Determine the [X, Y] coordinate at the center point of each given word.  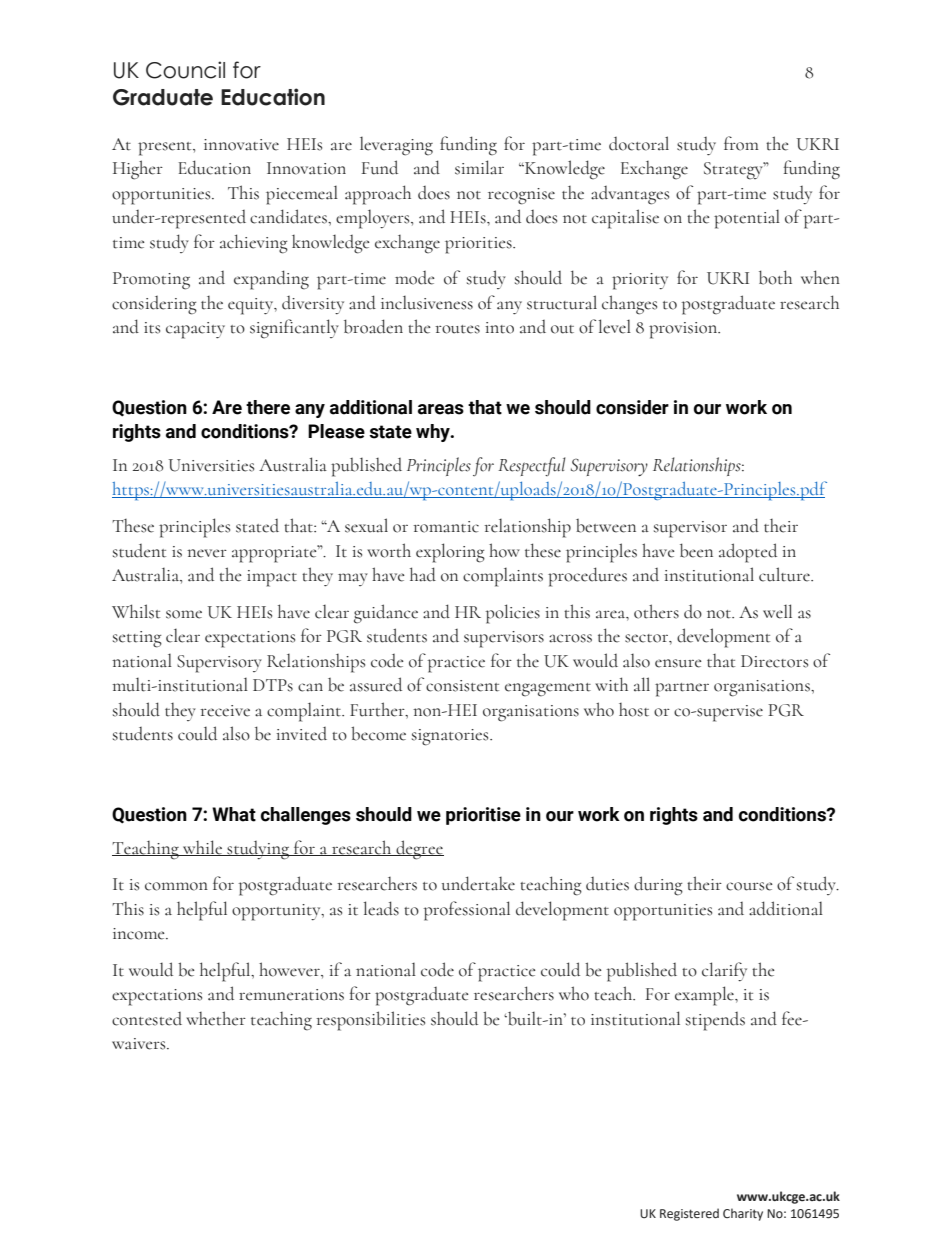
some [184, 614]
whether [216, 1018]
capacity [195, 330]
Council [185, 70]
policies [513, 614]
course [749, 886]
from [741, 143]
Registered [689, 1214]
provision [684, 330]
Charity [743, 1214]
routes [457, 329]
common [176, 886]
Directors [774, 661]
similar [479, 167]
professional [467, 911]
